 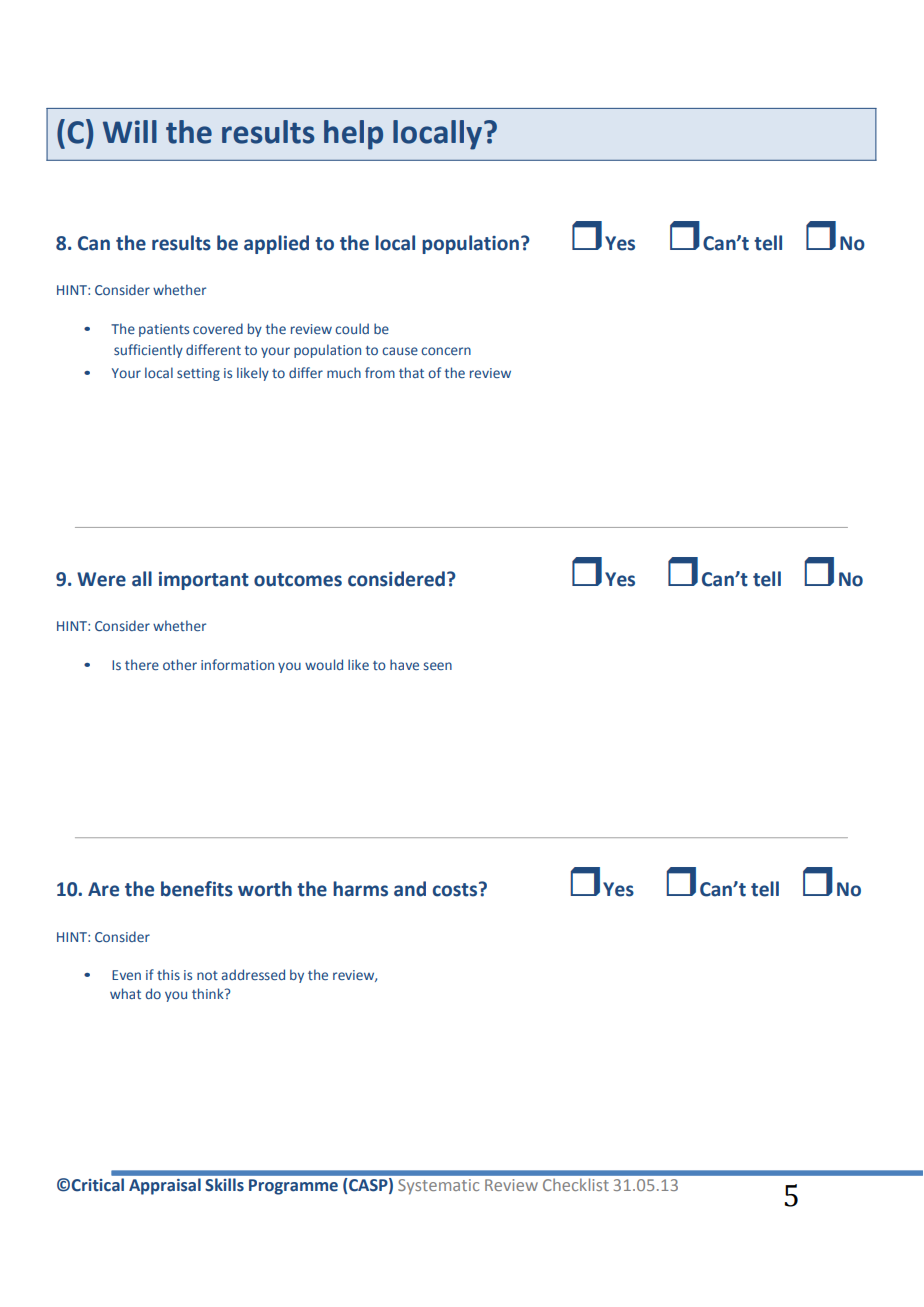 What do you see at coordinates (142, 664) in the image?
I see `there` at bounding box center [142, 664].
